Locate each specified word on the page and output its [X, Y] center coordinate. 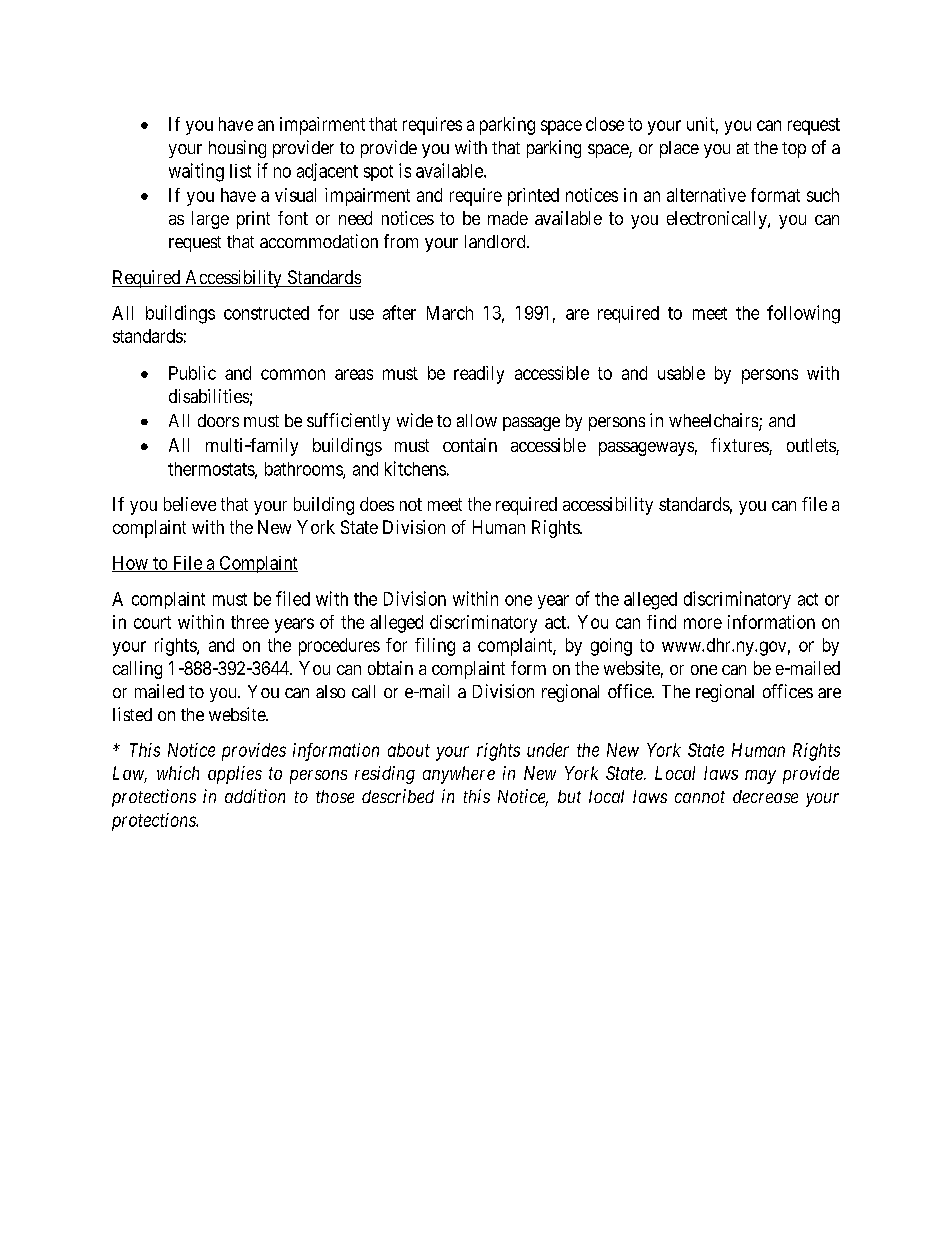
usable [681, 373]
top [794, 150]
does [377, 504]
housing [237, 149]
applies [235, 775]
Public [192, 373]
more [703, 623]
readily [479, 375]
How [131, 564]
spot [378, 173]
